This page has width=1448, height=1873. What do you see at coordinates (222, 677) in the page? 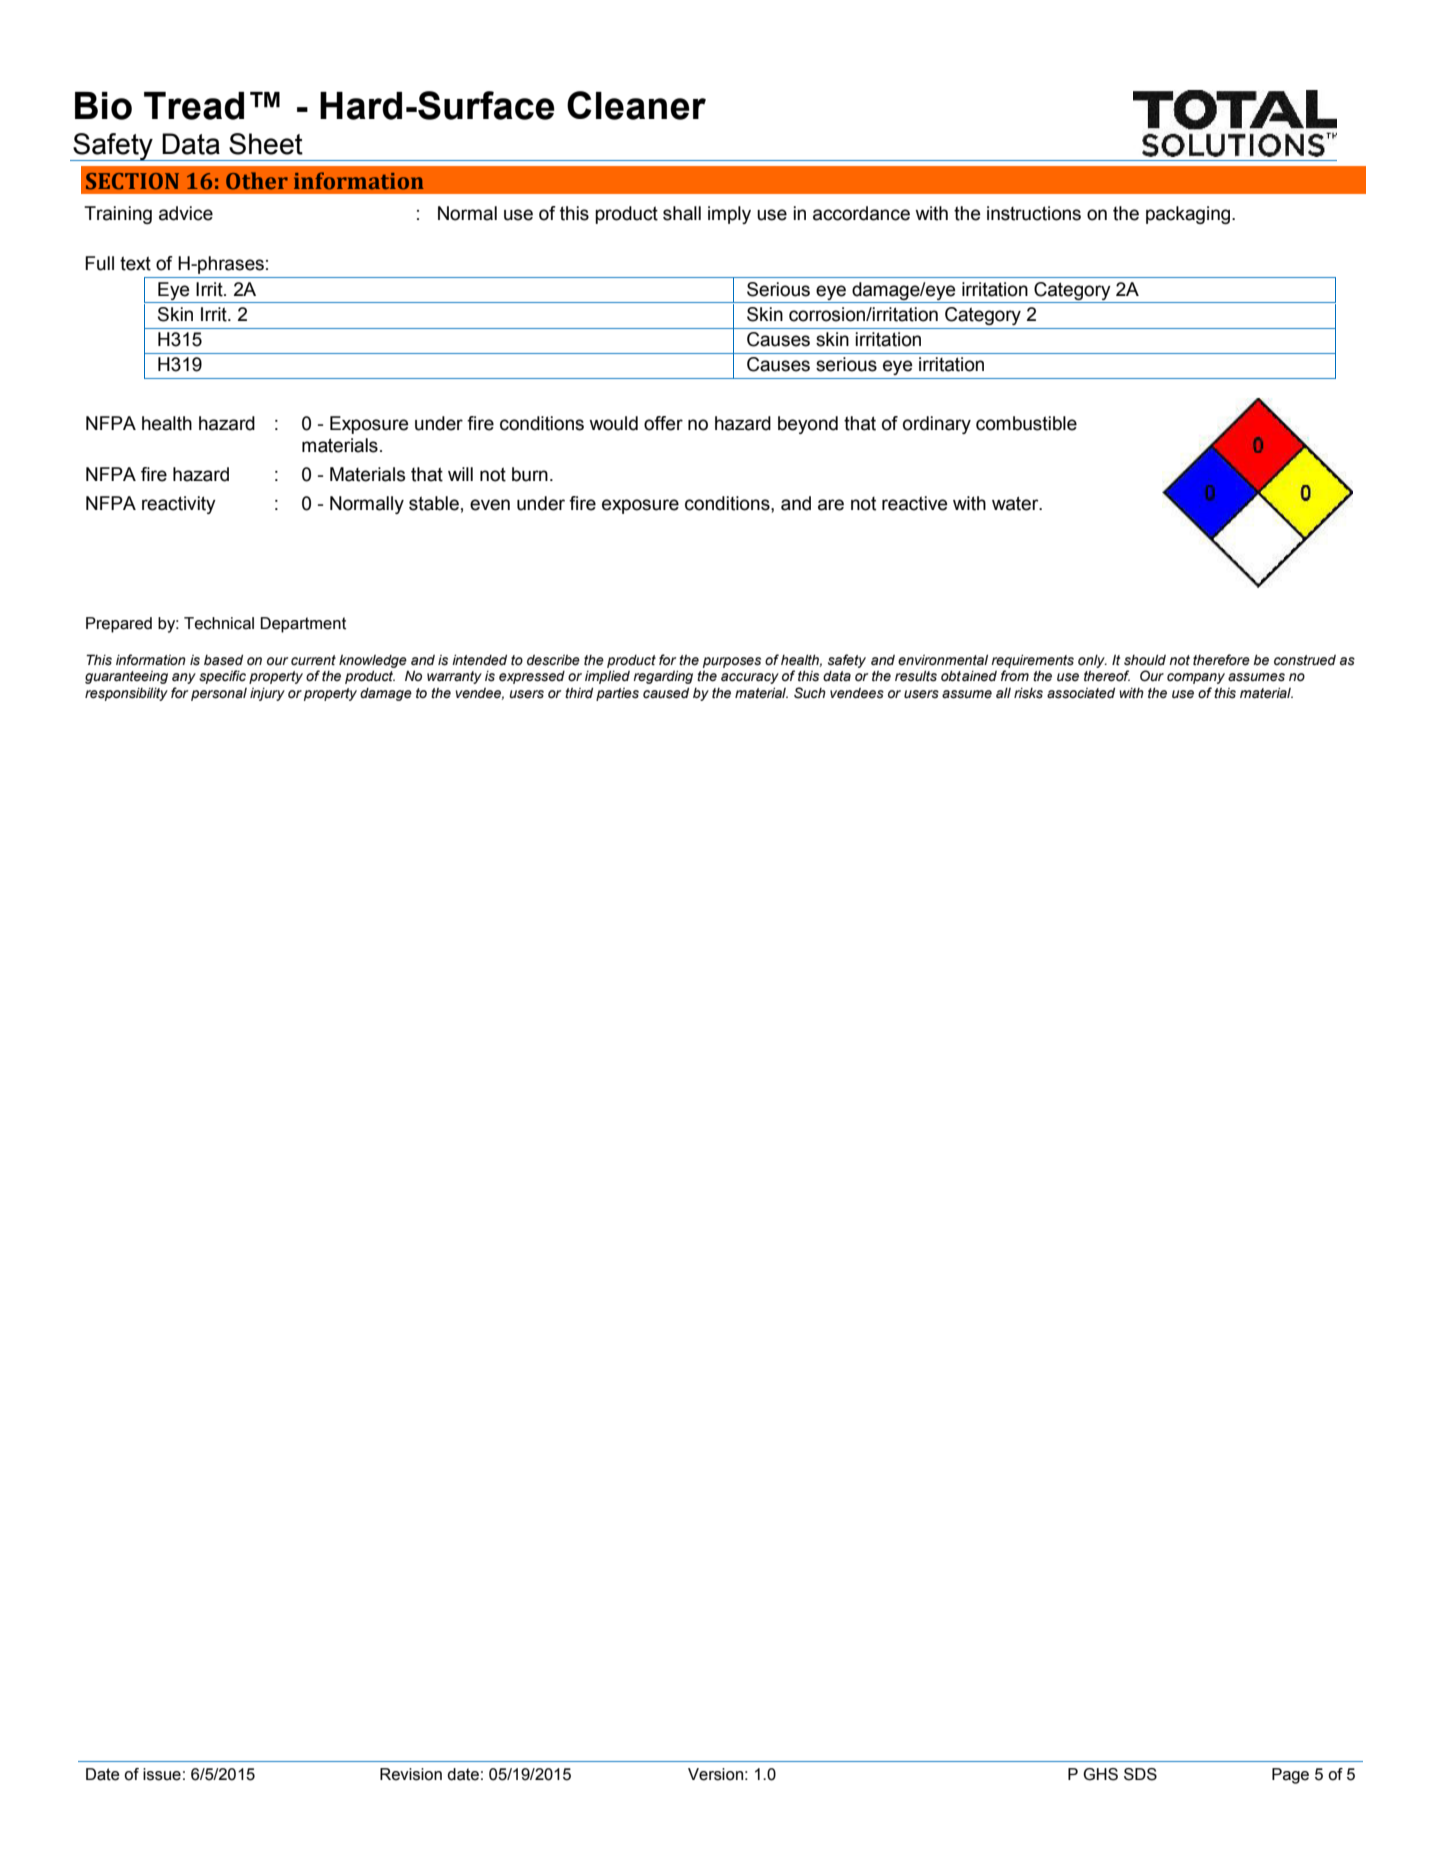
I see `specific` at bounding box center [222, 677].
